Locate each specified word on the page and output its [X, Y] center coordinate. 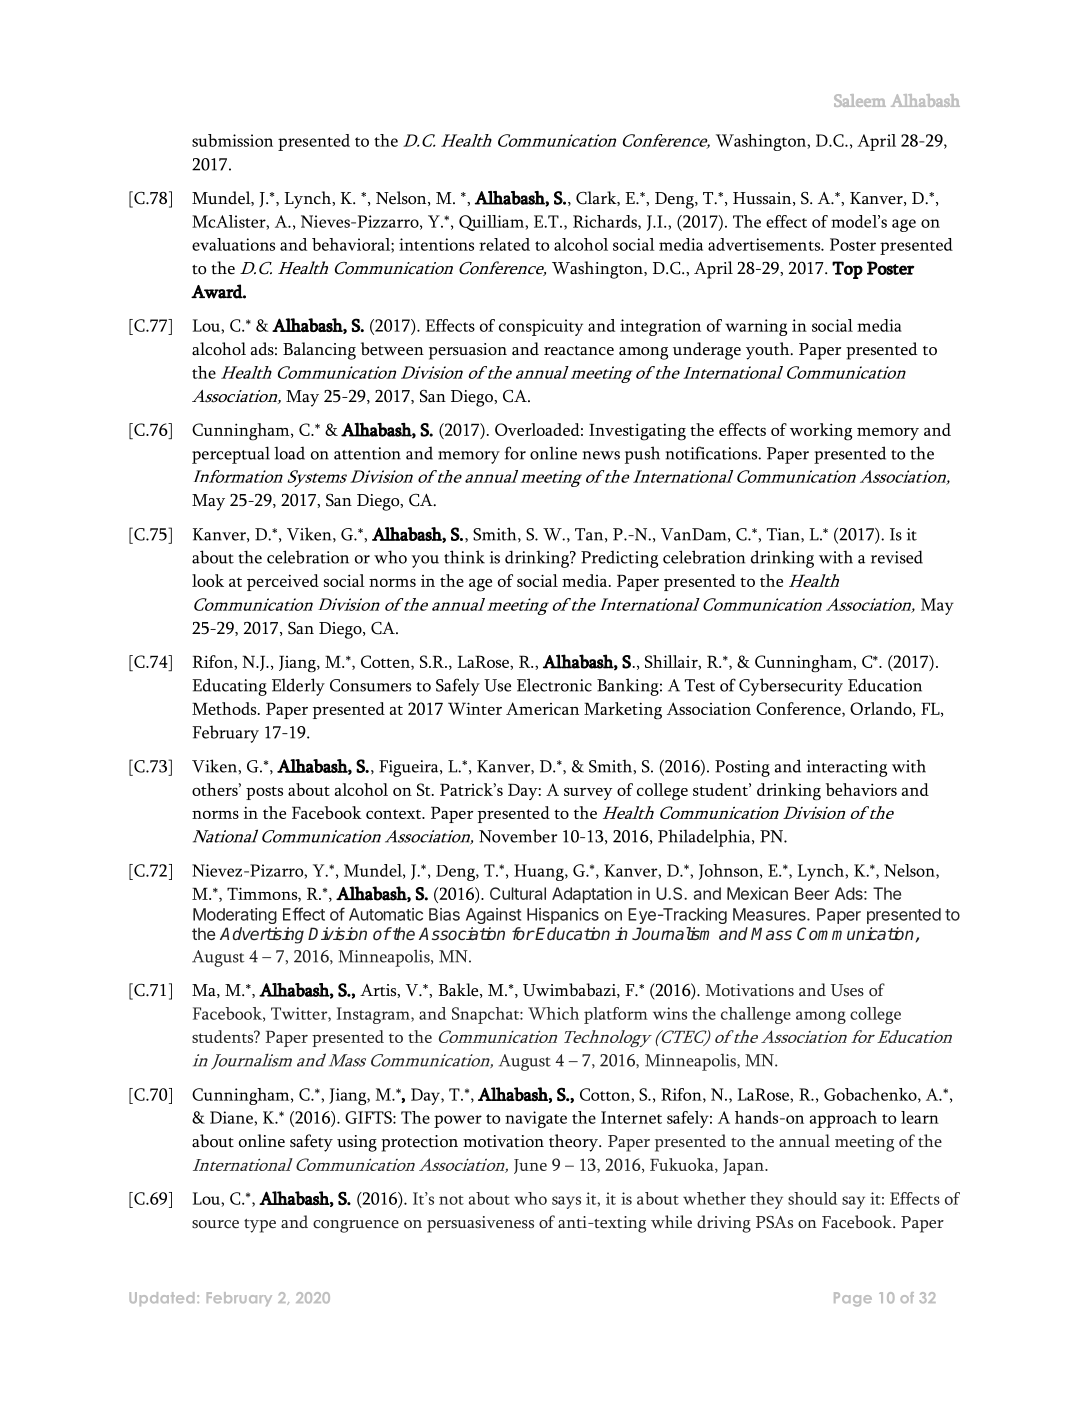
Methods [225, 708]
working [821, 432]
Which [553, 1013]
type [260, 1226]
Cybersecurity [791, 687]
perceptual [231, 455]
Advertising [262, 935]
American [542, 708]
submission [232, 140]
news [601, 455]
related [504, 244]
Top [847, 270]
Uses [847, 990]
